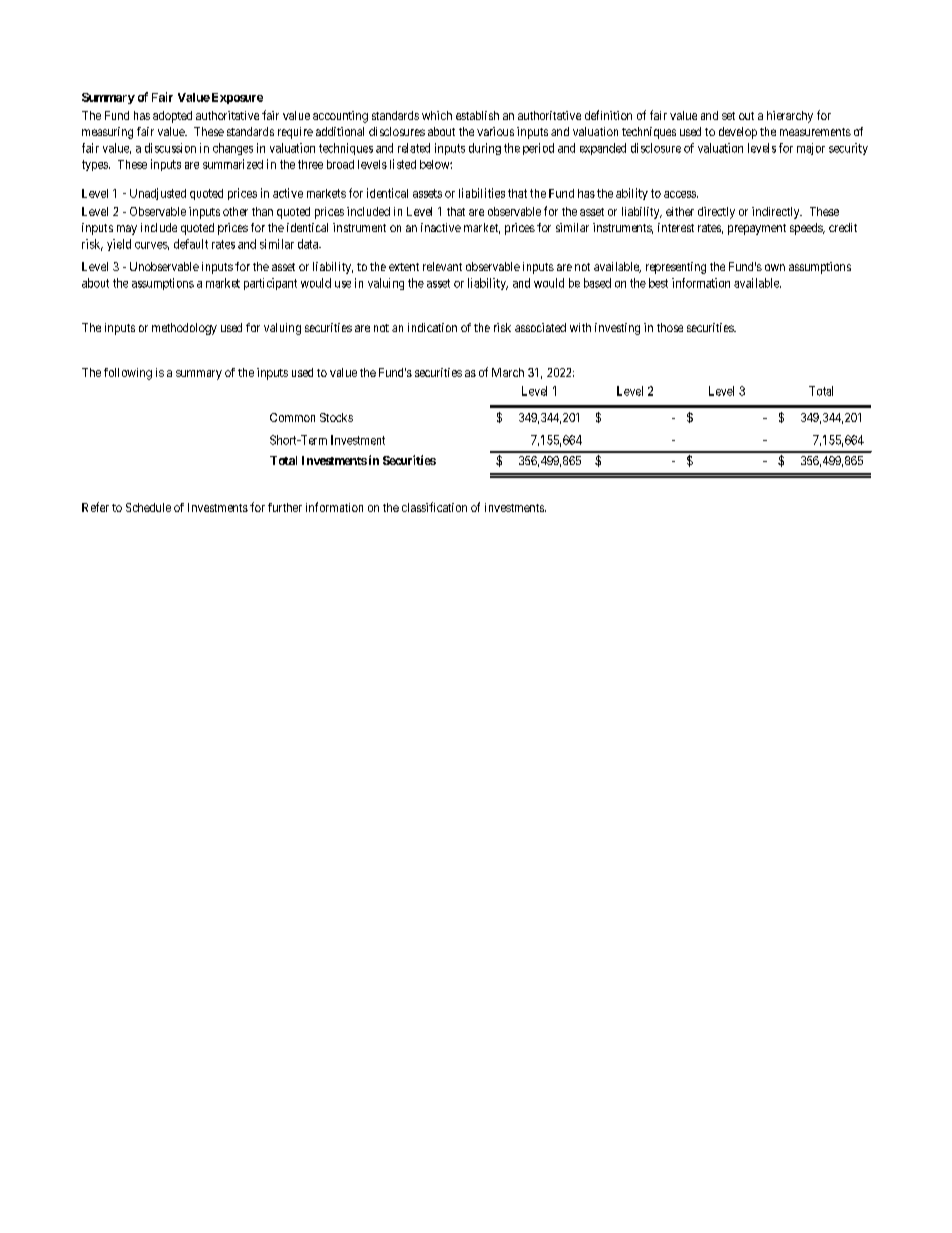 The width and height of the screenshot is (952, 1233). I want to click on March, so click(508, 372).
